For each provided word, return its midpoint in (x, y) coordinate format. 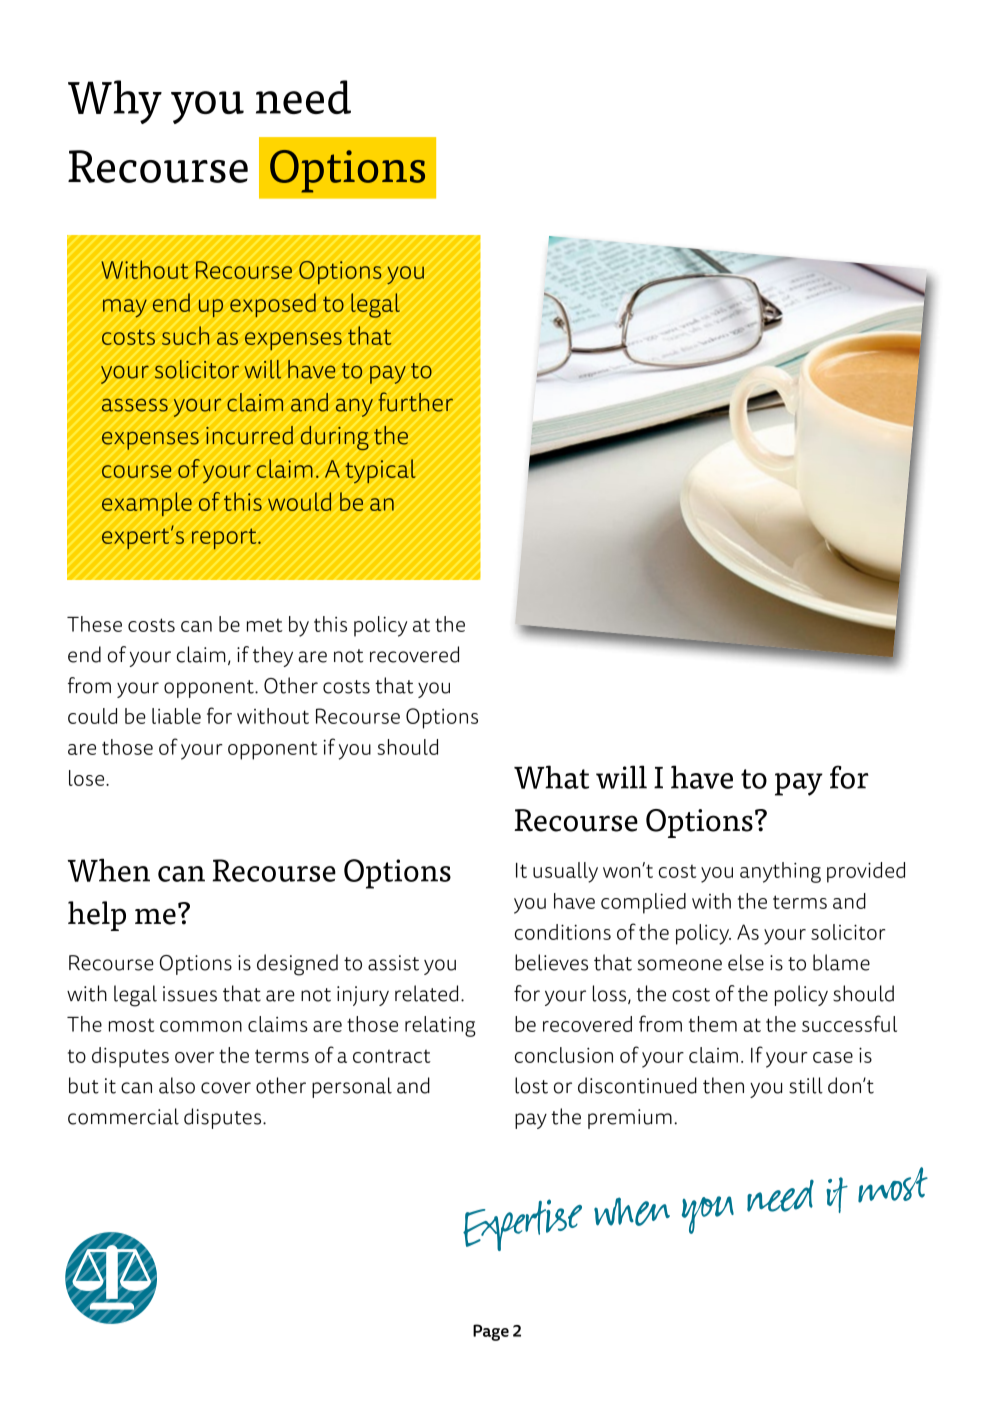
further (416, 402)
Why (115, 102)
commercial (123, 1116)
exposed (273, 305)
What (551, 777)
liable (176, 716)
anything (780, 872)
